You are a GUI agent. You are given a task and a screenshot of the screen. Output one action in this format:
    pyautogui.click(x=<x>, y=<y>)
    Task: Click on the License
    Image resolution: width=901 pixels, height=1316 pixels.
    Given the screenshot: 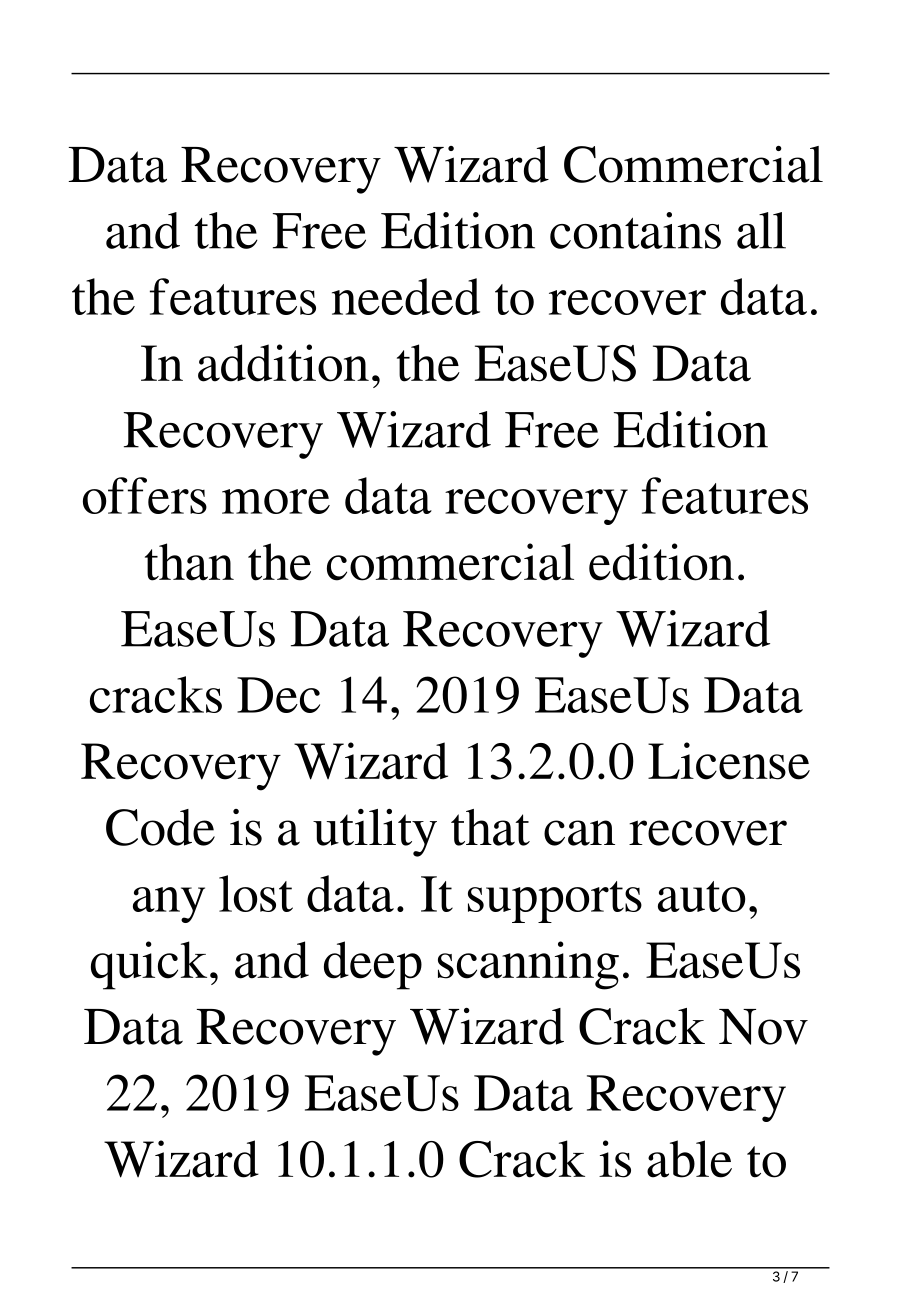 What is the action you would take?
    pyautogui.click(x=729, y=761)
